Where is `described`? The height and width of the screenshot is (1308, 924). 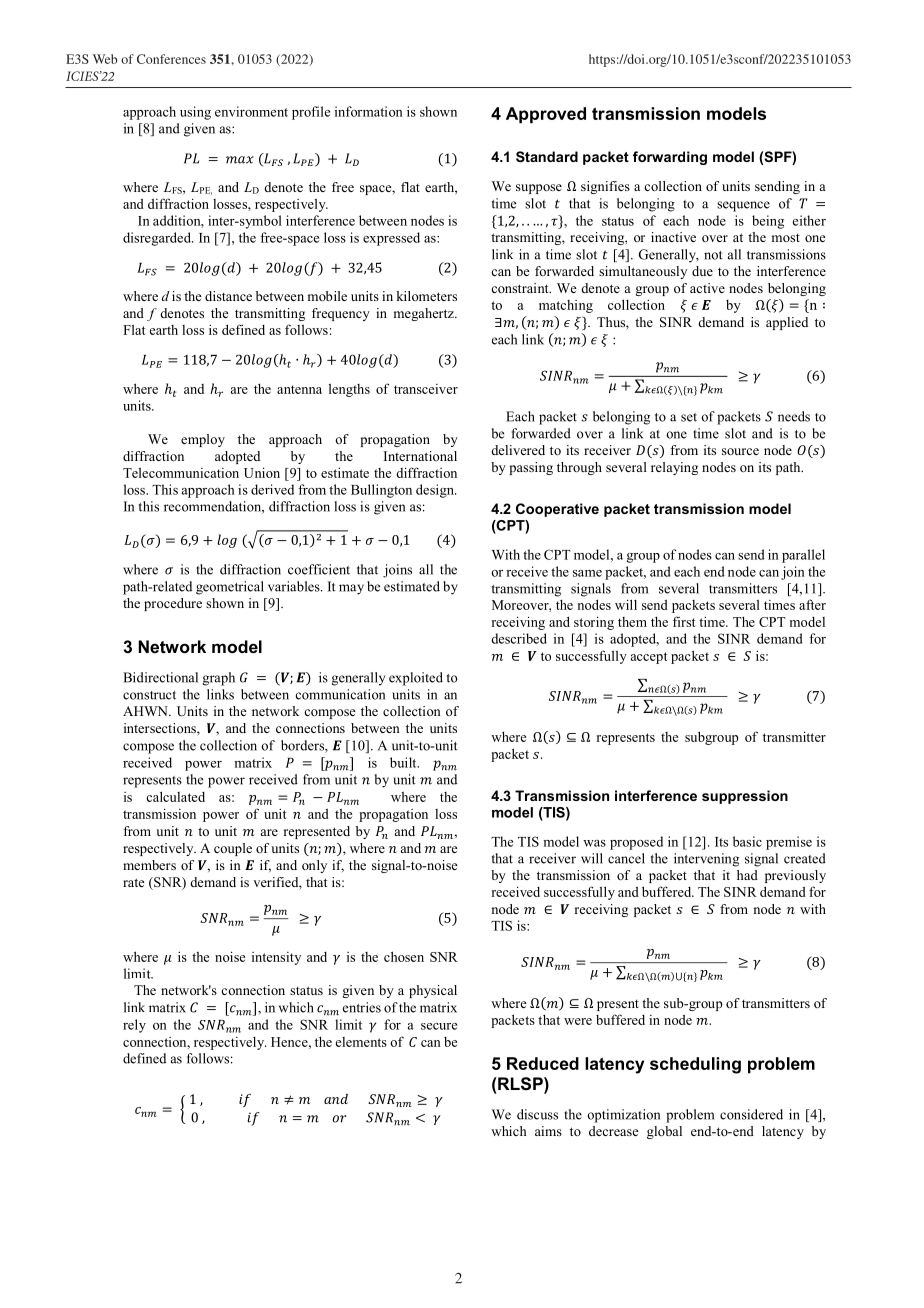 described is located at coordinates (519, 638).
